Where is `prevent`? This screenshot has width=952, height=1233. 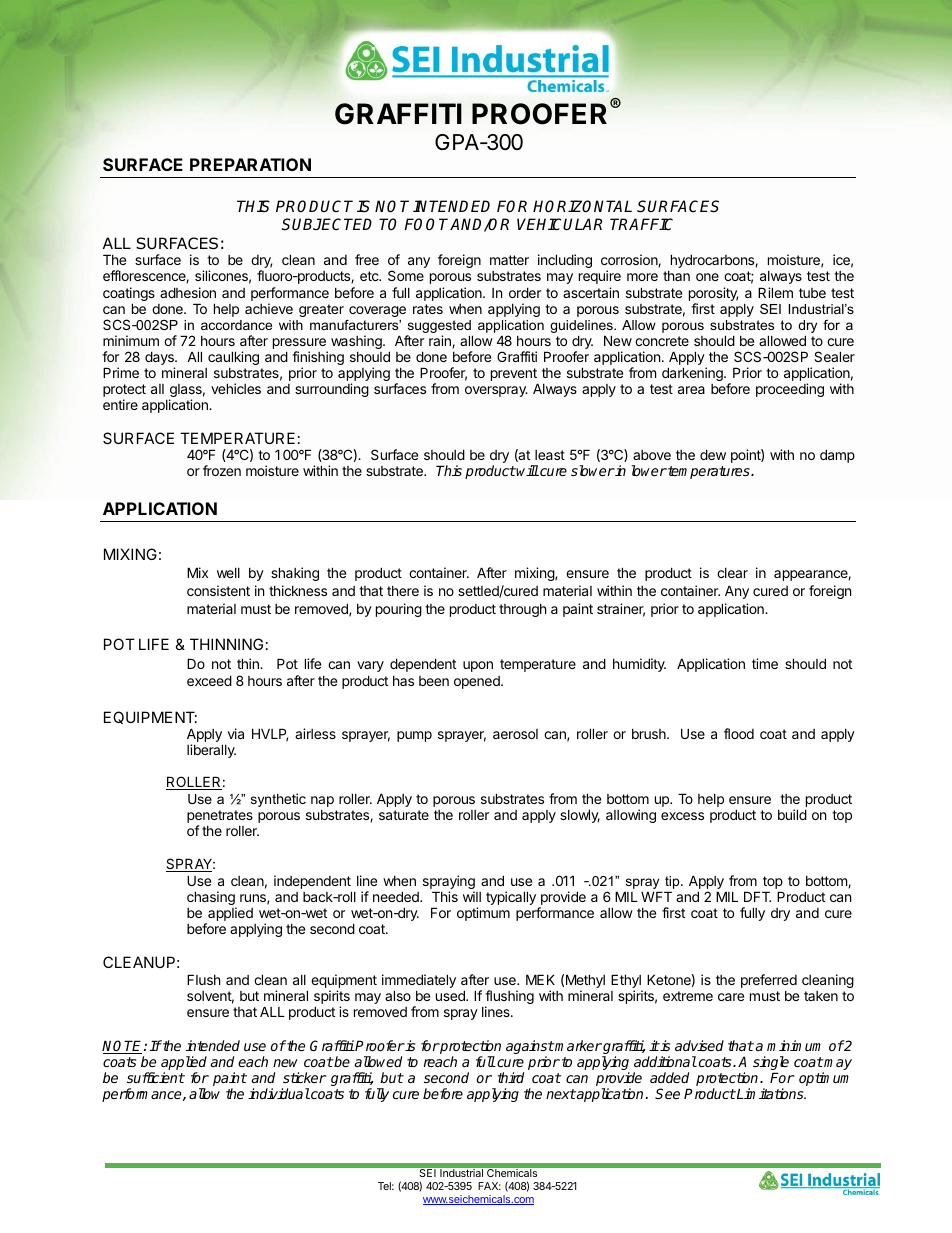 prevent is located at coordinates (514, 376).
